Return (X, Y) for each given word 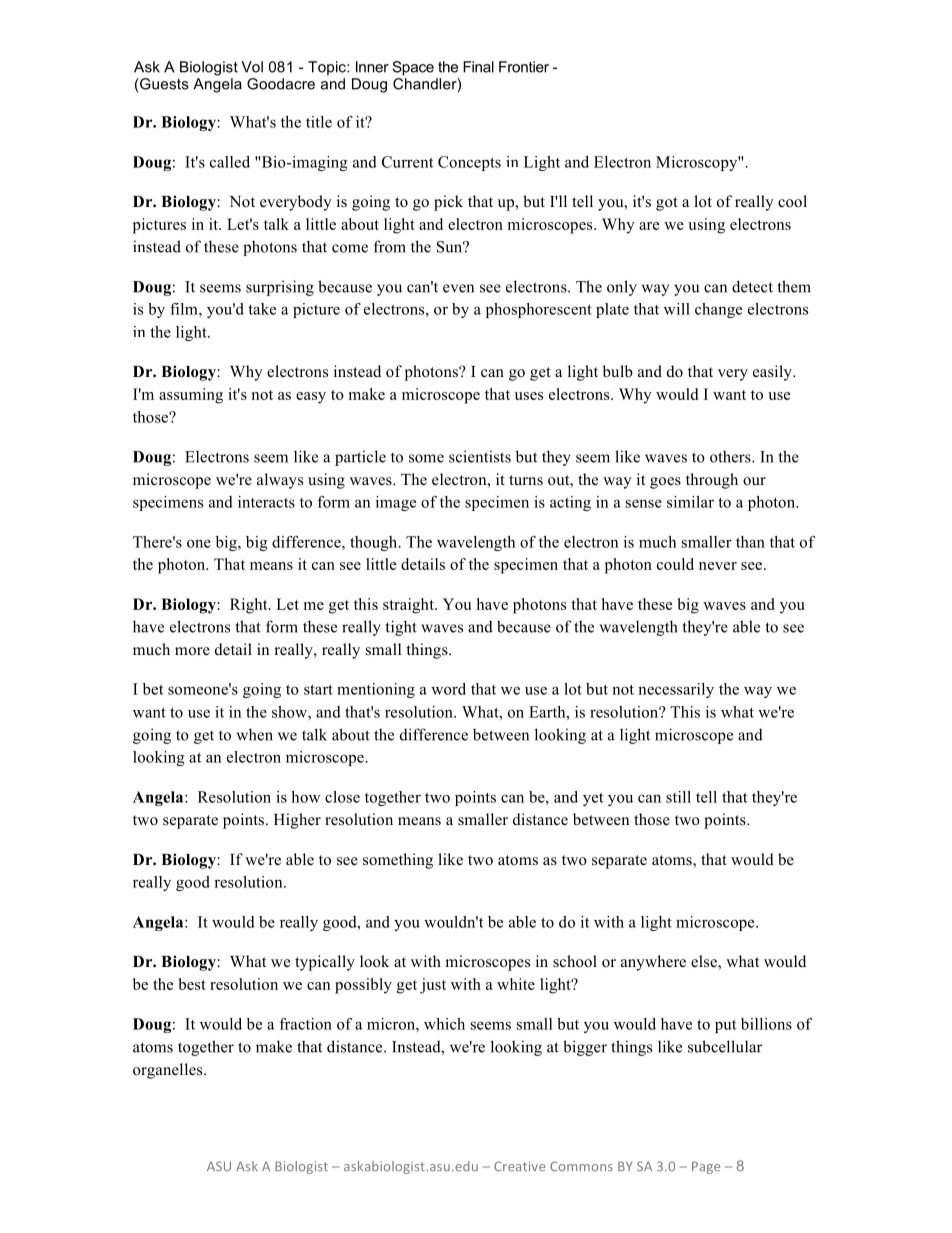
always (280, 481)
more (192, 651)
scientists (480, 456)
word (448, 689)
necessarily (676, 690)
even (458, 288)
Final (478, 67)
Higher (297, 821)
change (718, 310)
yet (593, 799)
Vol (252, 67)
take (262, 309)
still (678, 797)
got (667, 204)
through (712, 481)
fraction (305, 1024)
